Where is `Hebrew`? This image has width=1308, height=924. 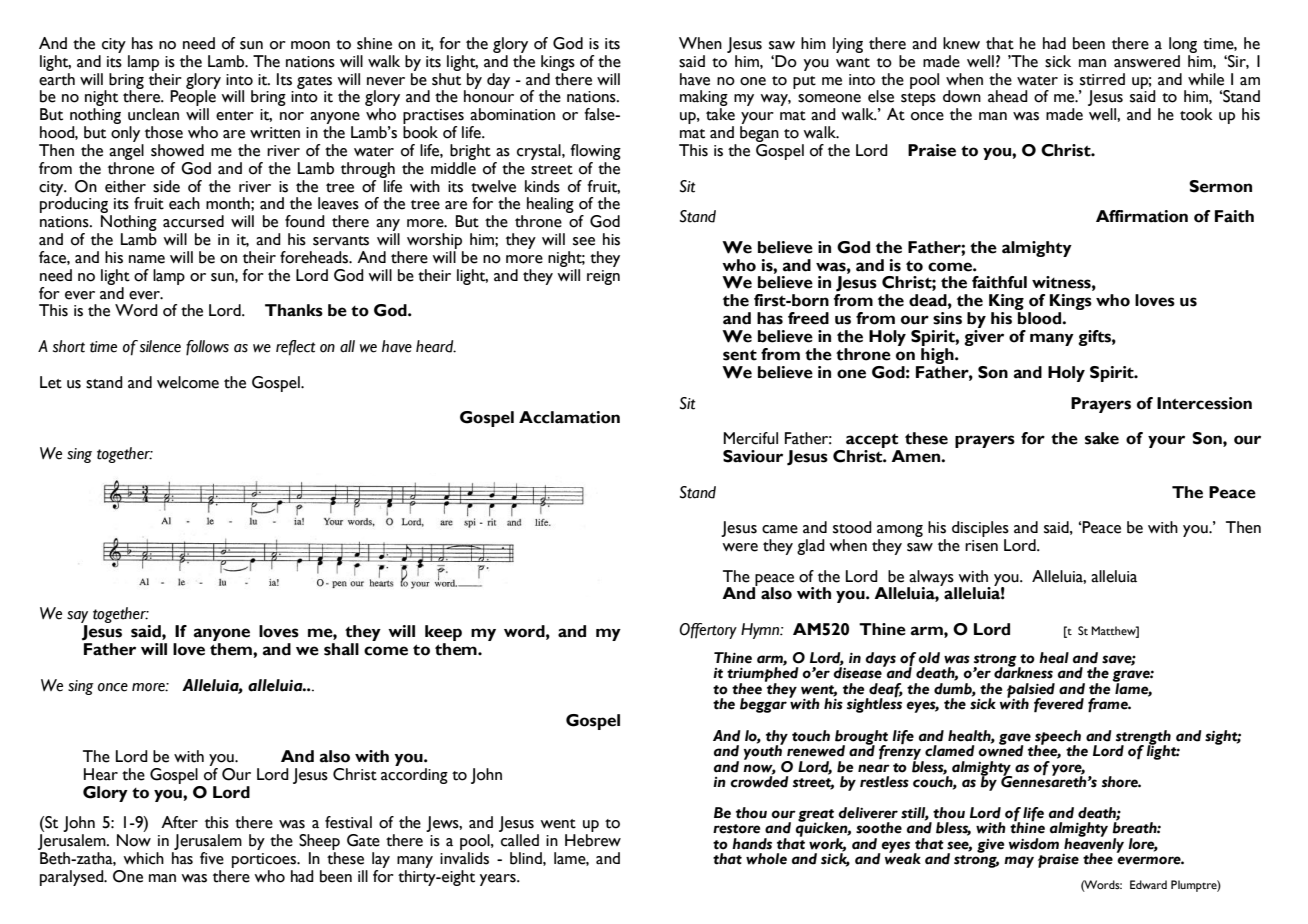
Hebrew is located at coordinates (593, 840).
